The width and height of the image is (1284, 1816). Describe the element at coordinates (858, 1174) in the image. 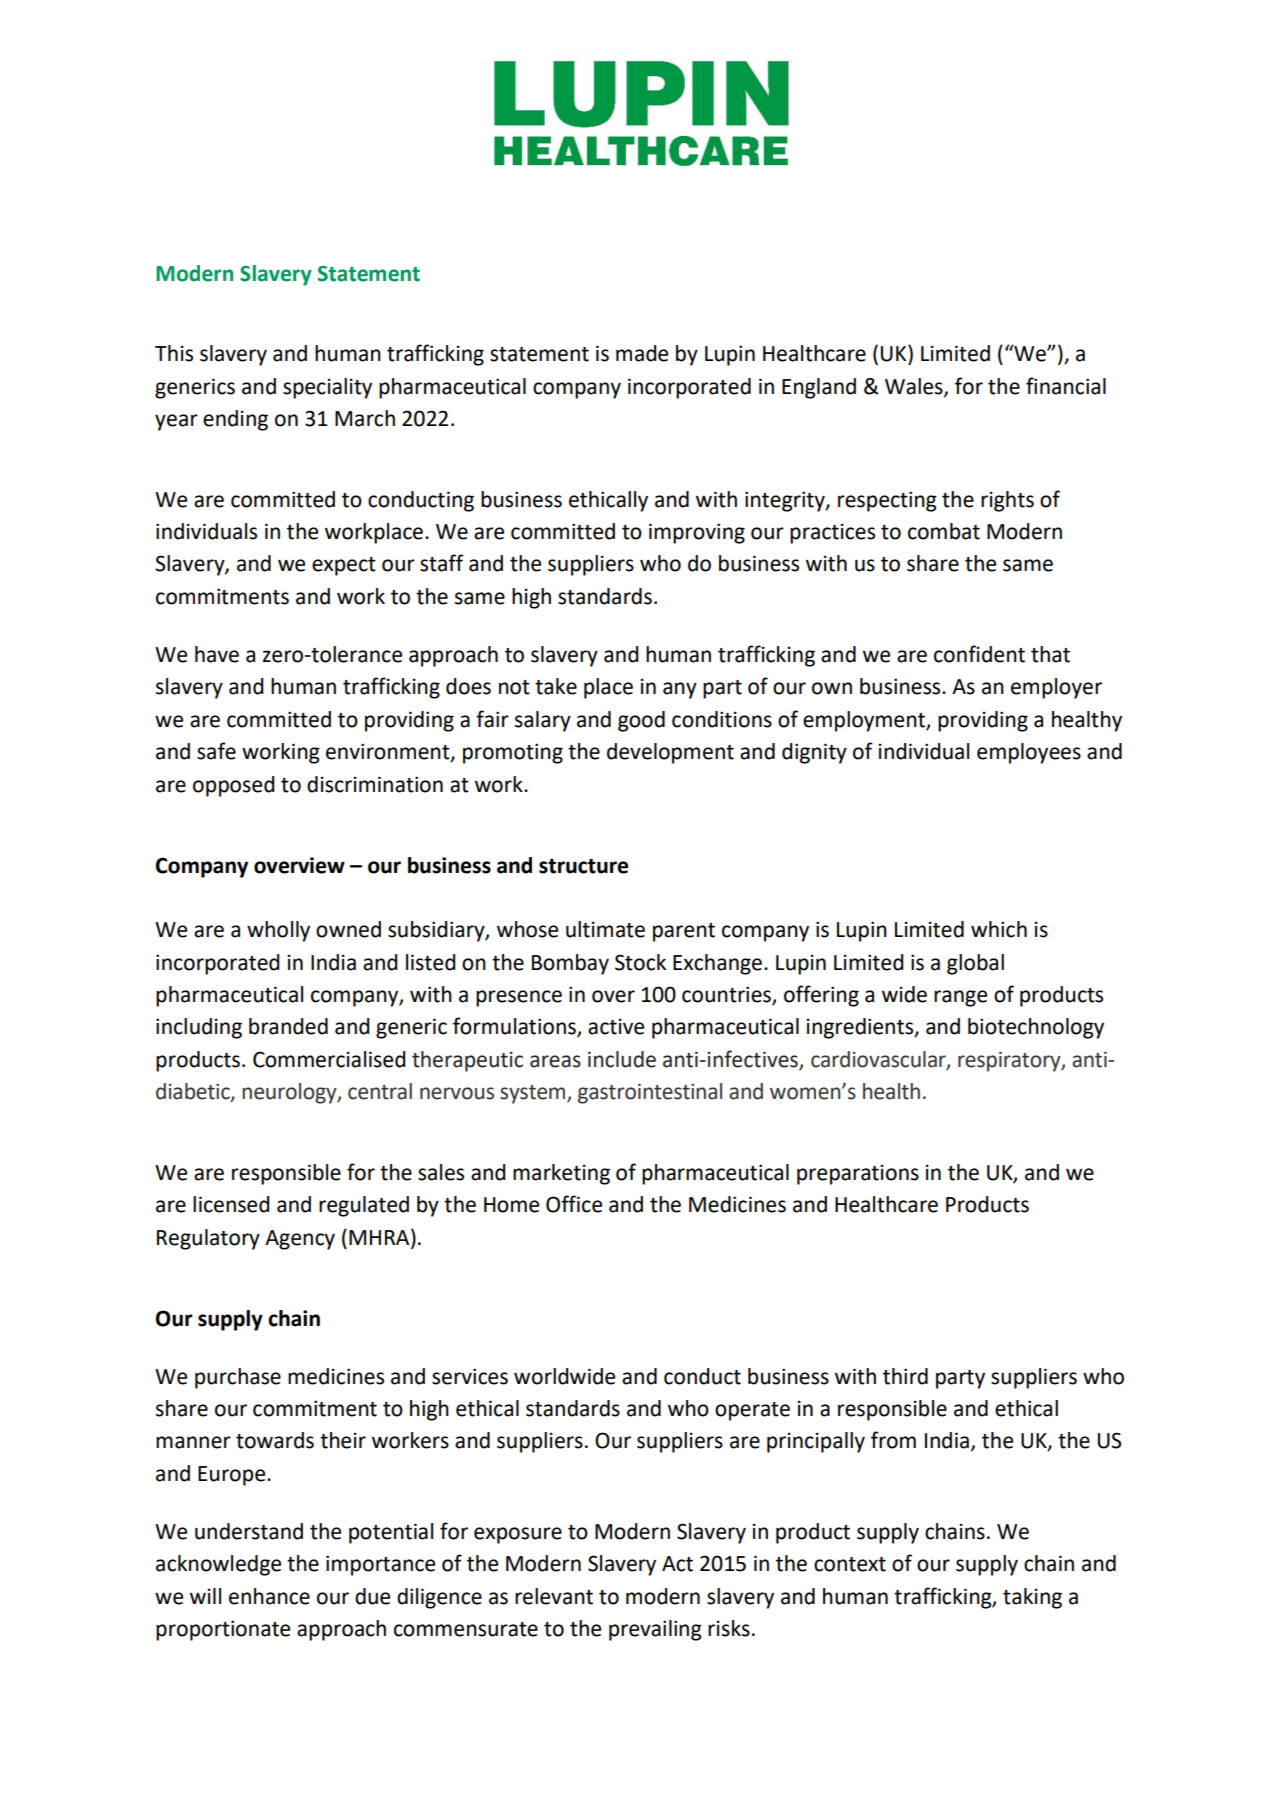

I see `preparations` at that location.
